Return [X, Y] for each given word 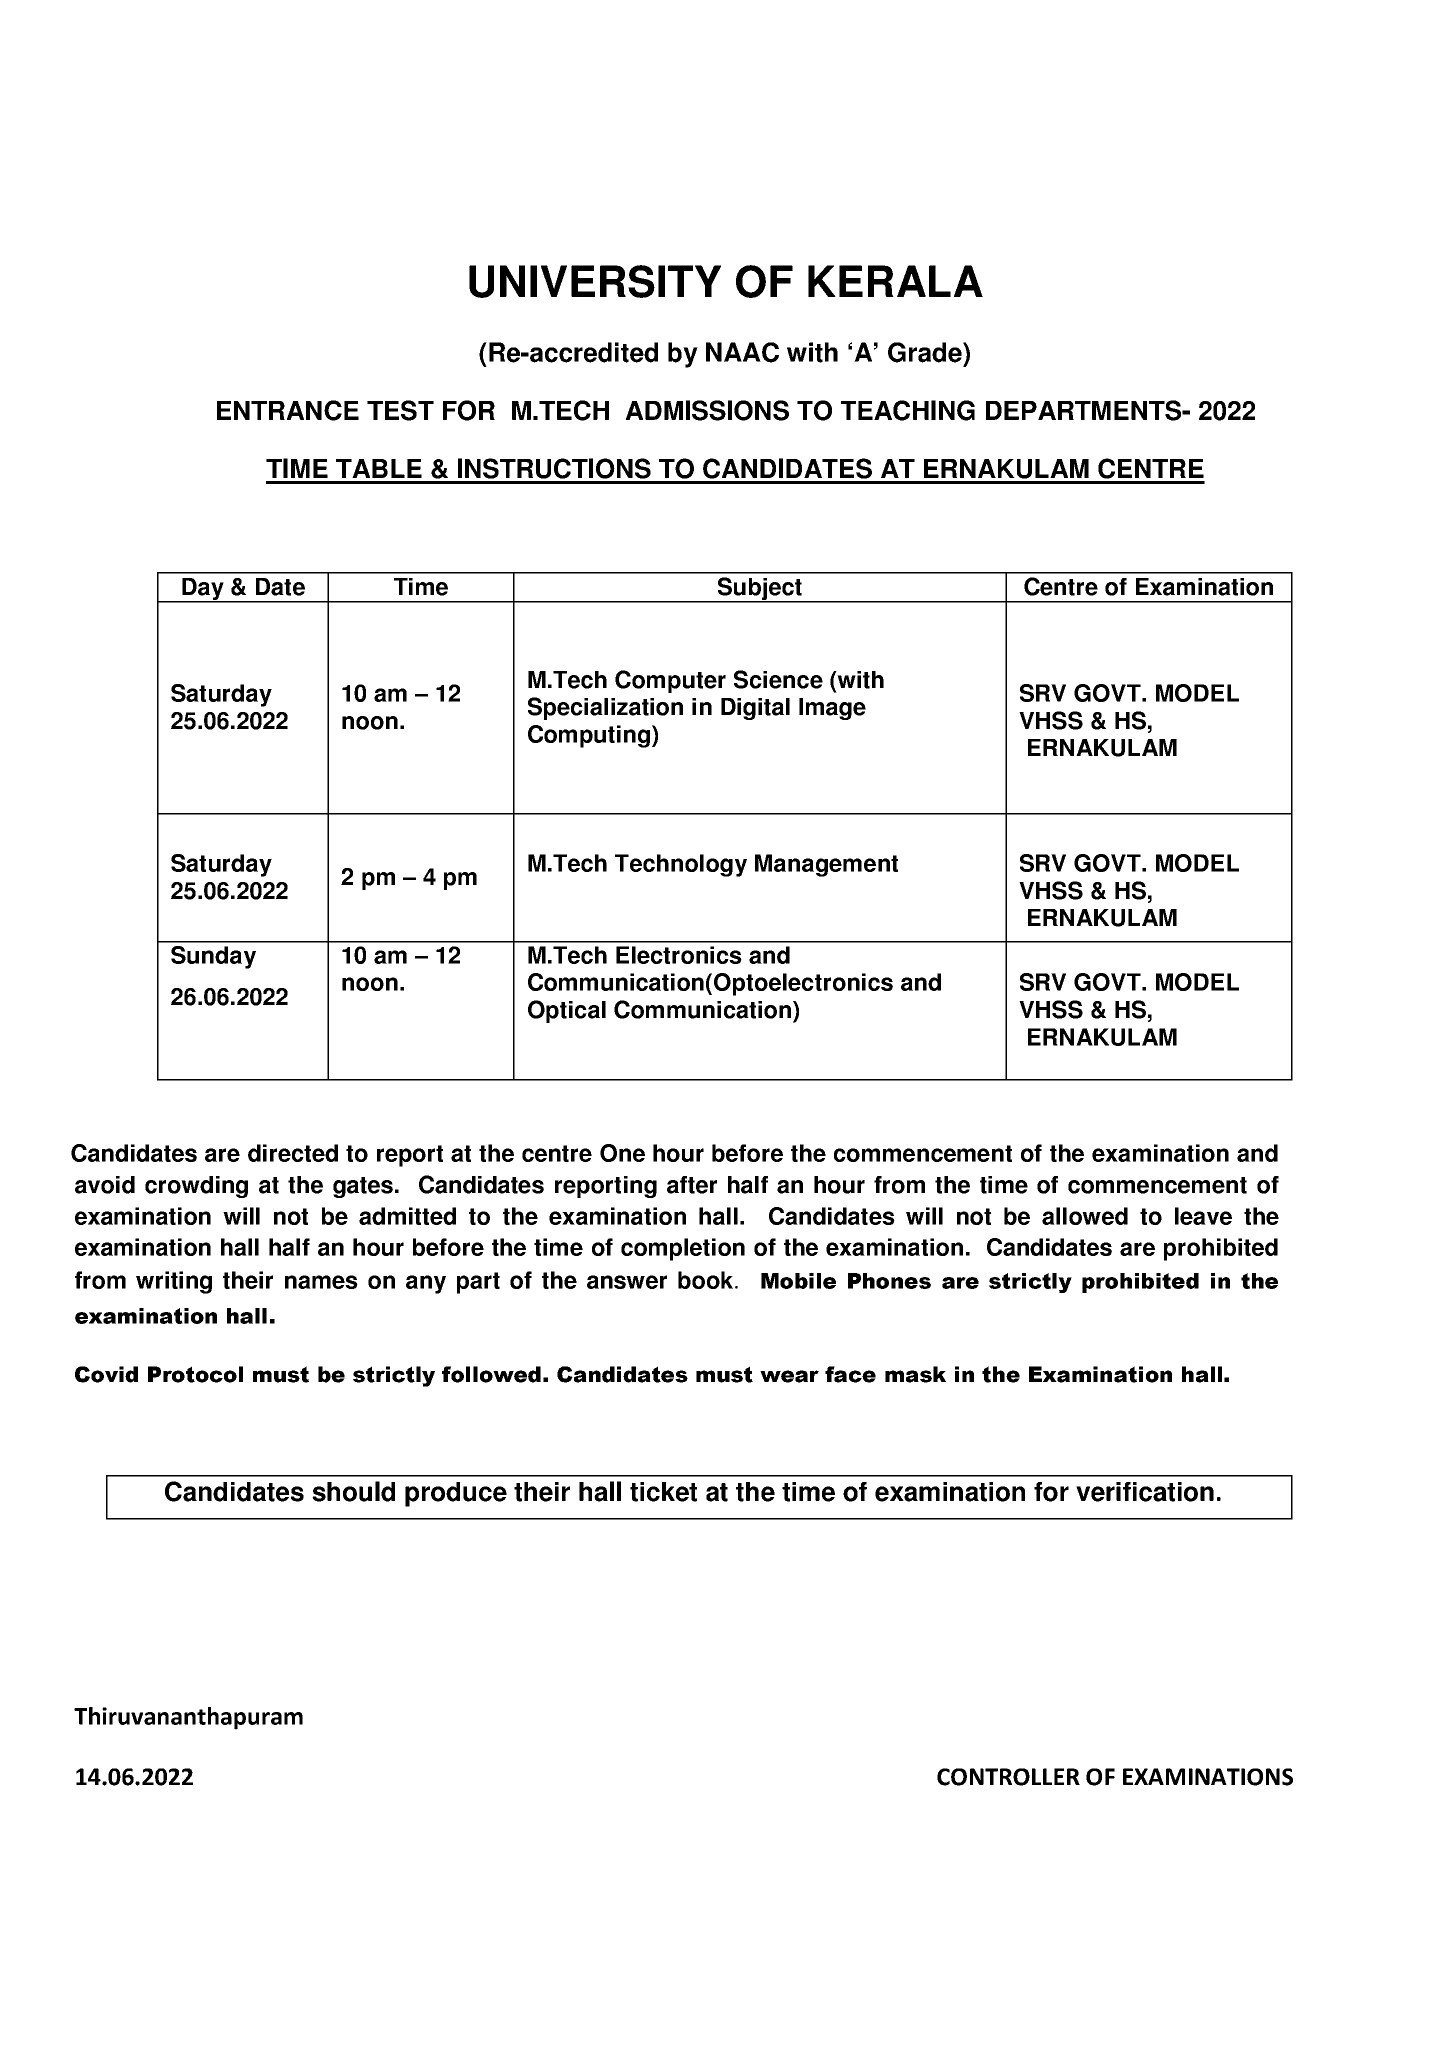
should [353, 1491]
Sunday [213, 957]
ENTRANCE [288, 410]
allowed [1085, 1216]
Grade [926, 352]
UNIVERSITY [595, 281]
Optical [567, 1011]
